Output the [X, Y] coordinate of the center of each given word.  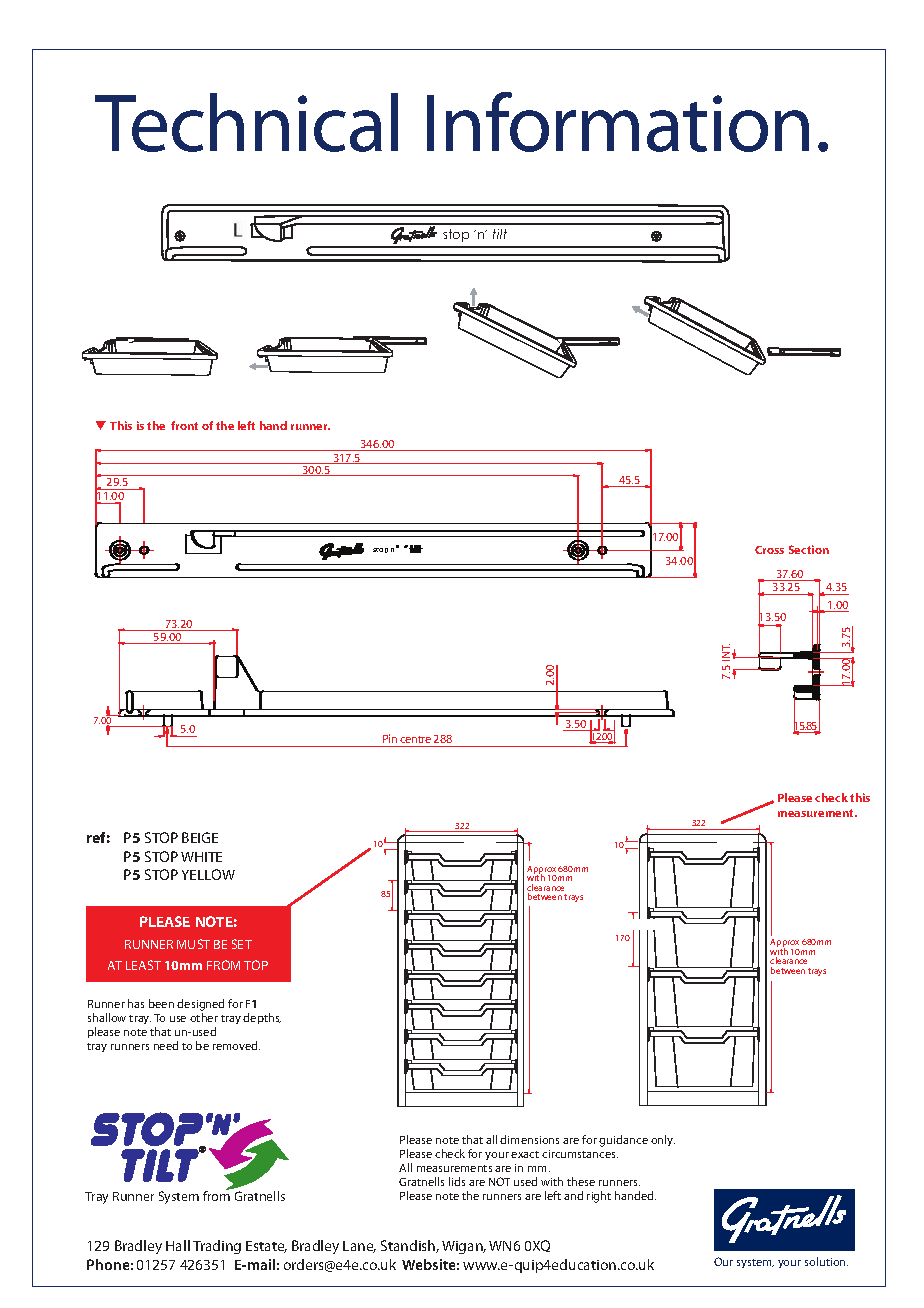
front [184, 425]
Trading [217, 1247]
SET [242, 944]
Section [809, 549]
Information [618, 122]
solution [826, 1261]
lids [457, 1181]
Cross [769, 550]
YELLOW [208, 874]
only [663, 1140]
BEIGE [200, 837]
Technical [246, 122]
